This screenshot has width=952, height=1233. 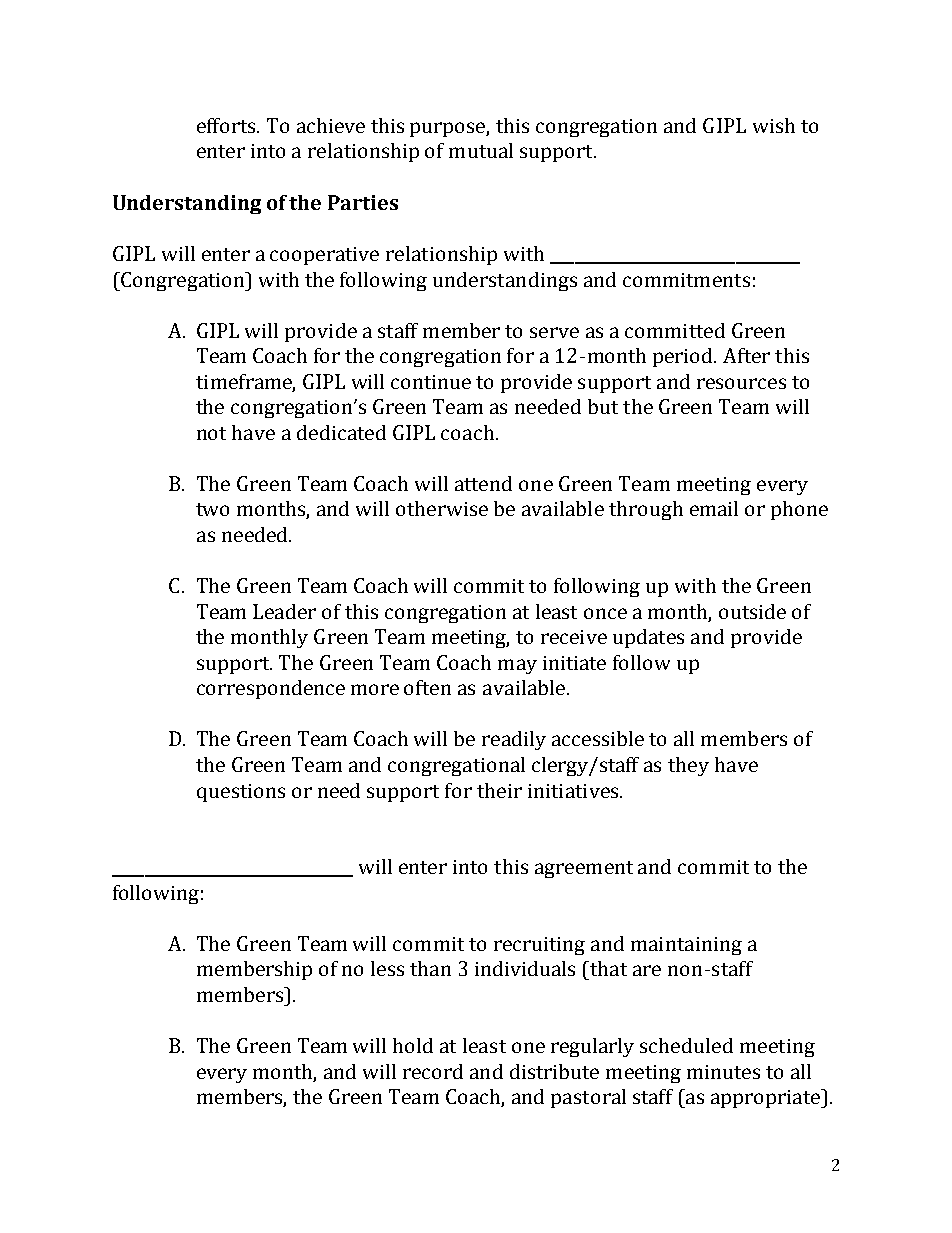 What do you see at coordinates (331, 125) in the screenshot?
I see `achieve` at bounding box center [331, 125].
